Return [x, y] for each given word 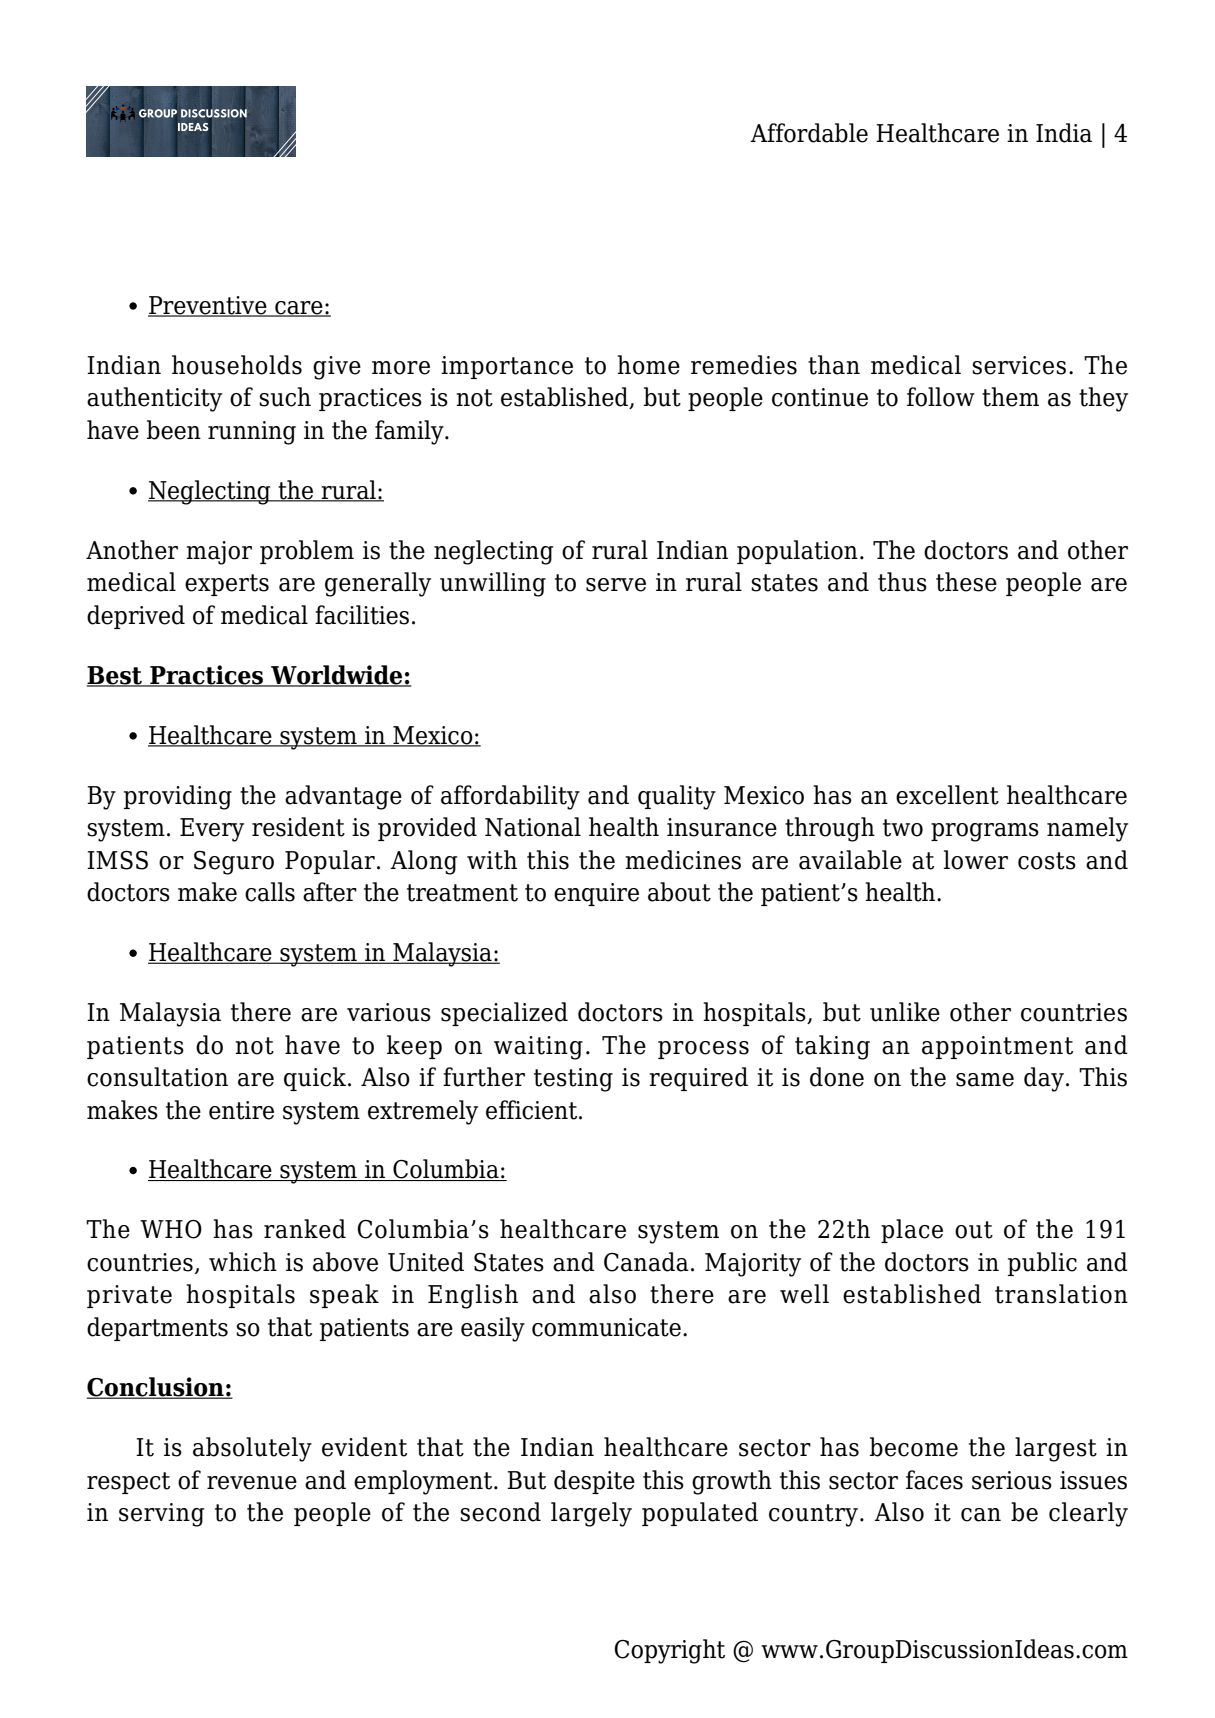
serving [161, 1515]
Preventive [208, 306]
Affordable [809, 133]
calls [270, 892]
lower [976, 860]
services [1019, 365]
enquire [596, 894]
